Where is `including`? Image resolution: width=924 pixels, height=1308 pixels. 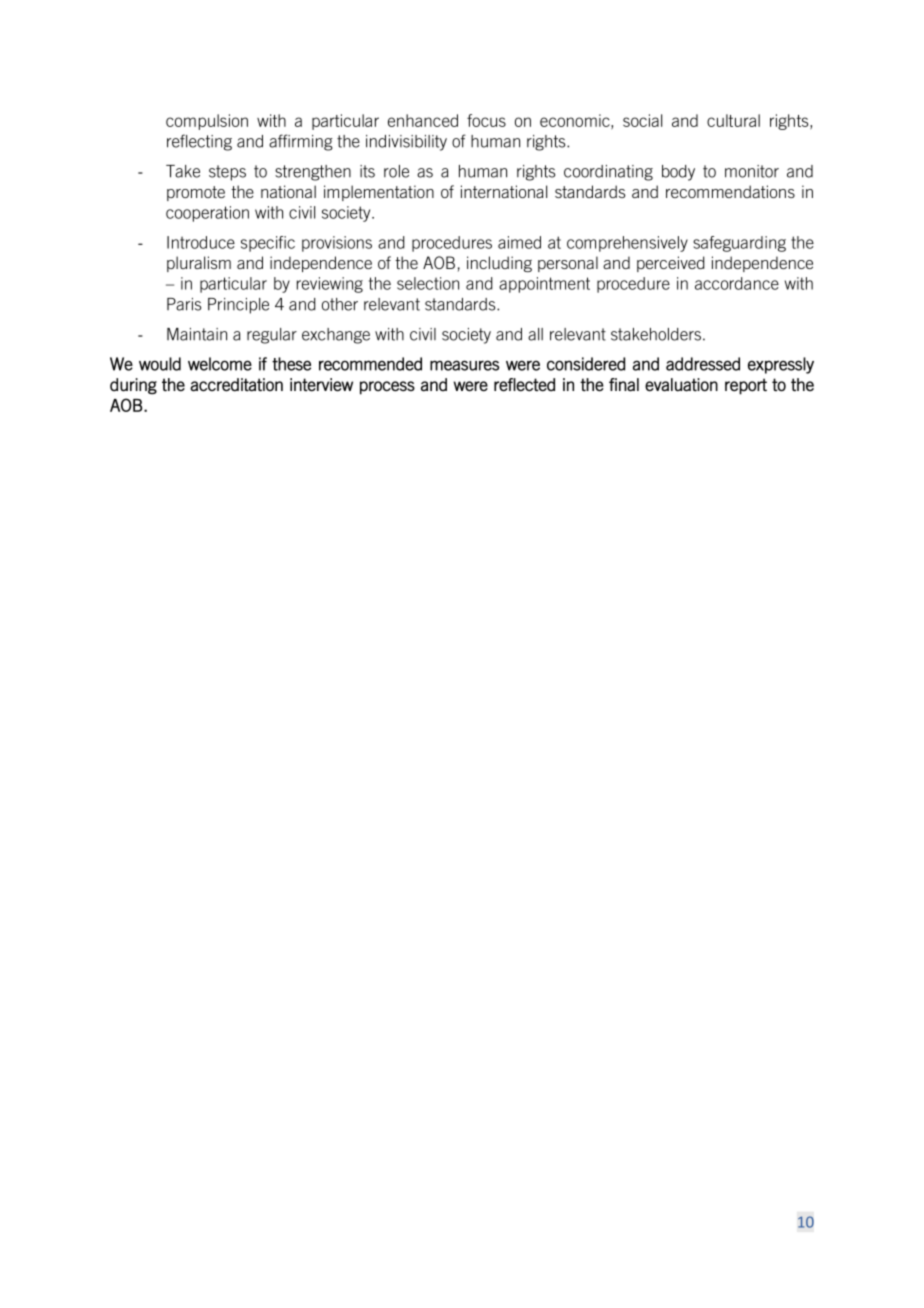
including is located at coordinates (499, 264).
